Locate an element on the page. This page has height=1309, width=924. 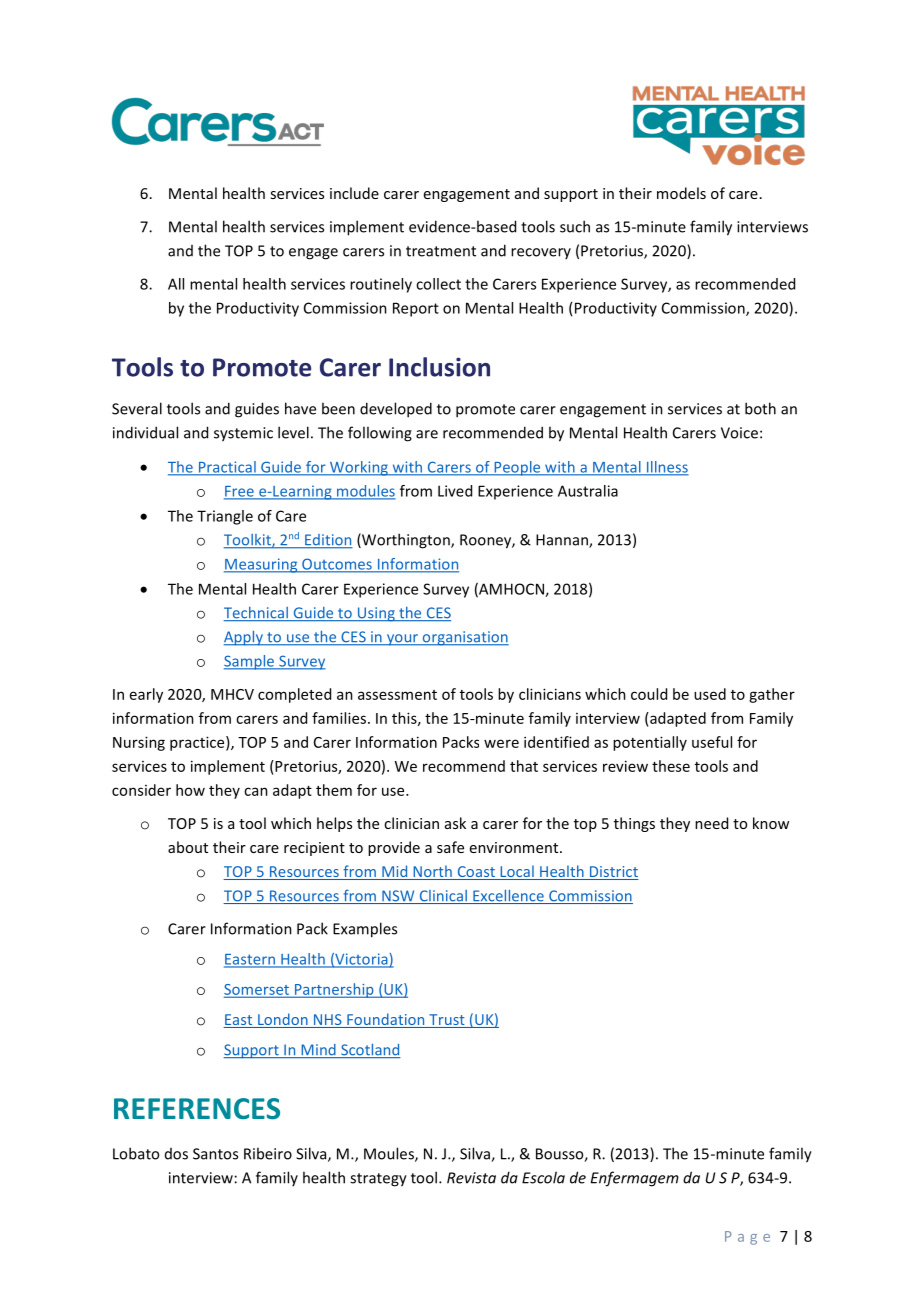
Sample is located at coordinates (250, 662).
